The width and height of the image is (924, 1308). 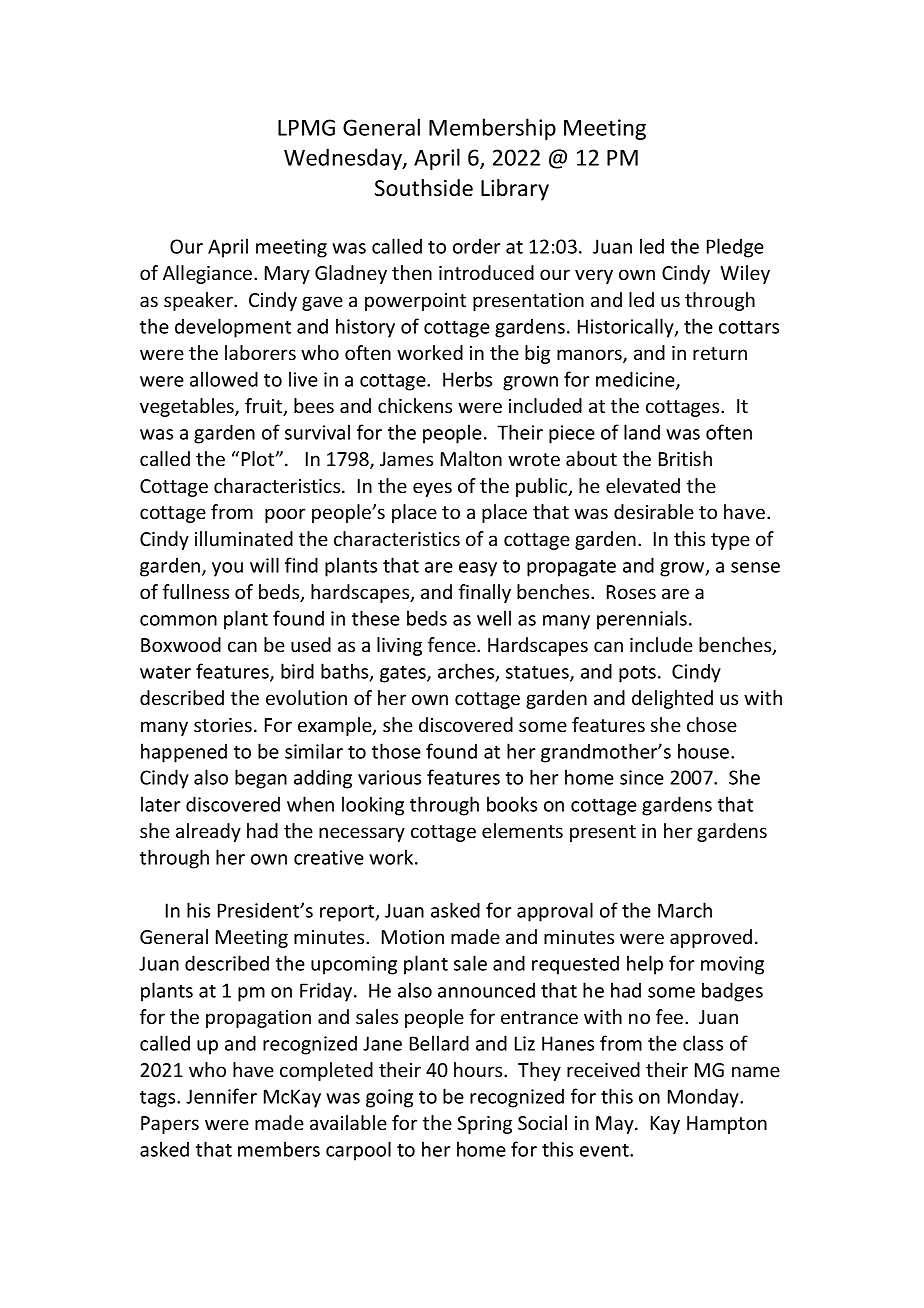 I want to click on illuminated, so click(x=244, y=538).
